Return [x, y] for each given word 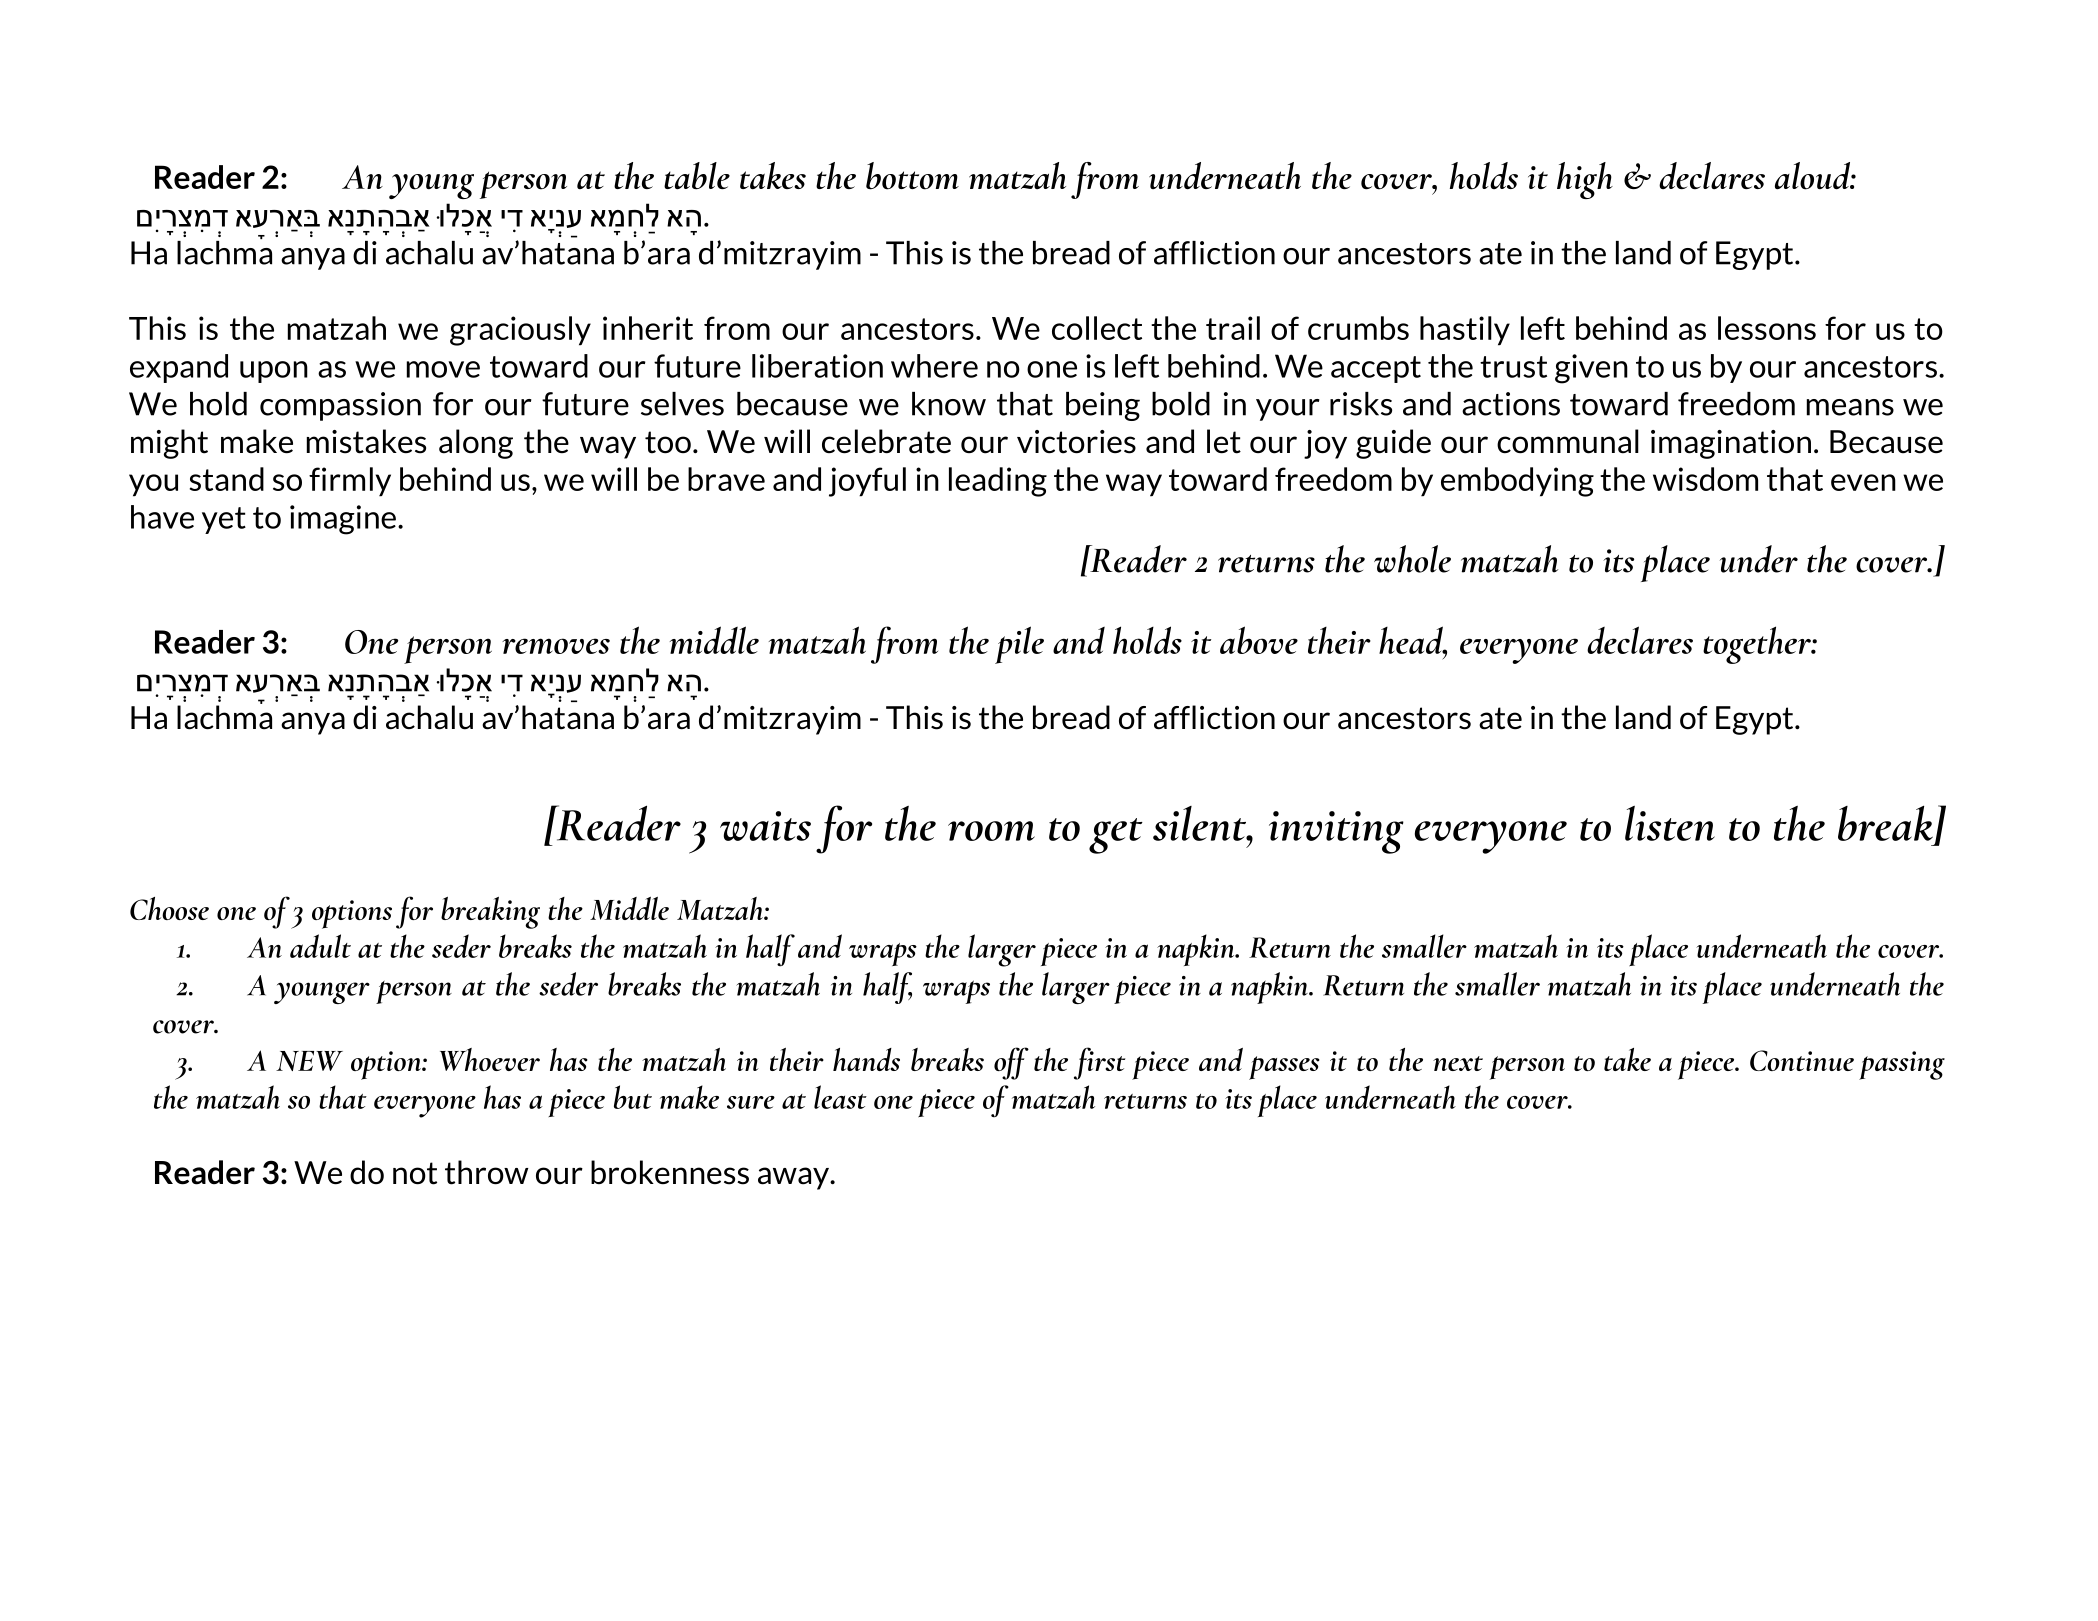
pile [1019, 645]
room [991, 831]
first [1099, 1063]
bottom [912, 176]
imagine [343, 520]
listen [1670, 823]
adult [320, 946]
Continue [1802, 1060]
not [415, 1173]
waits [765, 826]
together [1758, 645]
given [1591, 369]
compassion [340, 406]
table [697, 176]
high [1585, 180]
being [1103, 406]
